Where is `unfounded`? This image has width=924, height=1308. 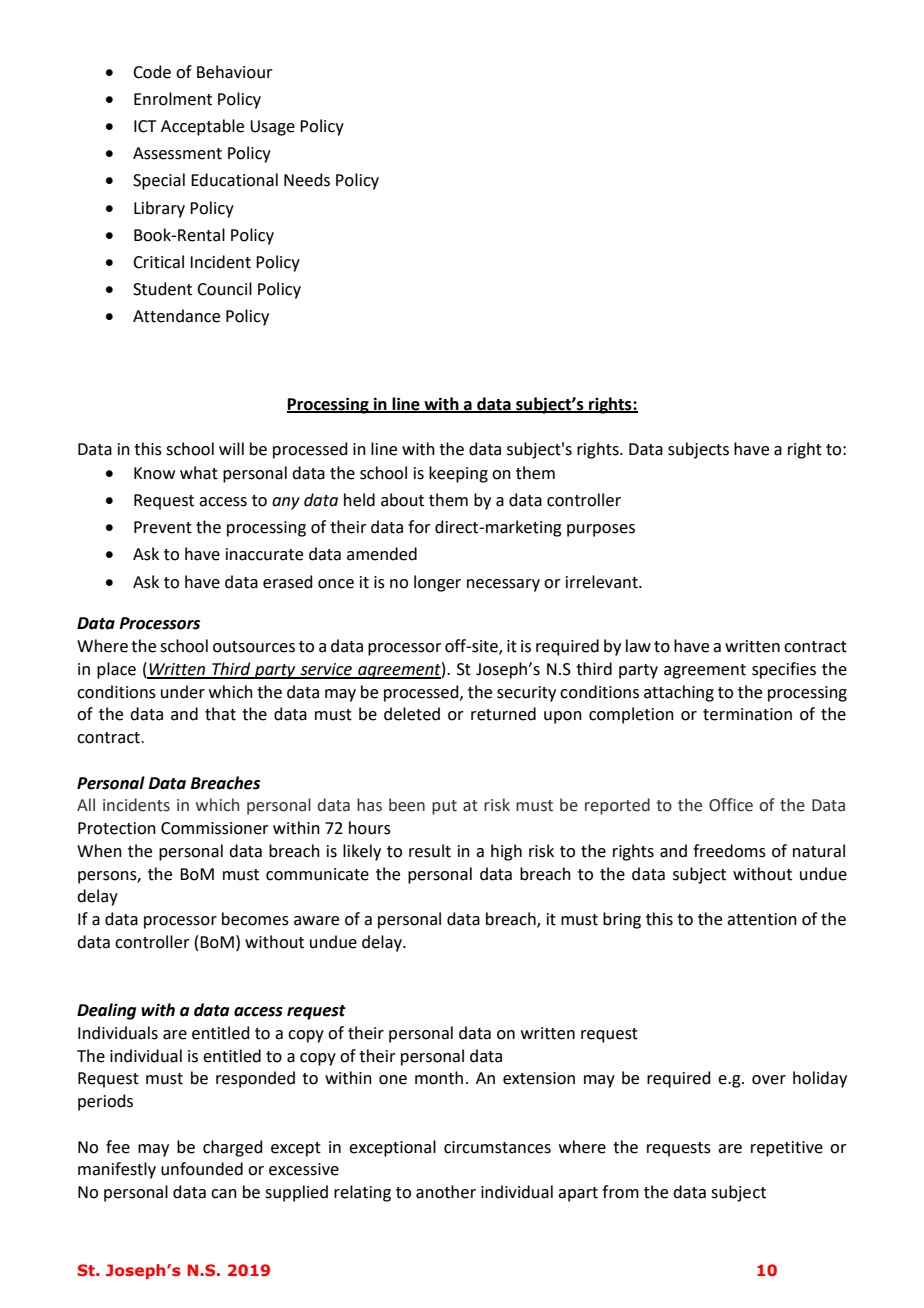 unfounded is located at coordinates (202, 1169).
